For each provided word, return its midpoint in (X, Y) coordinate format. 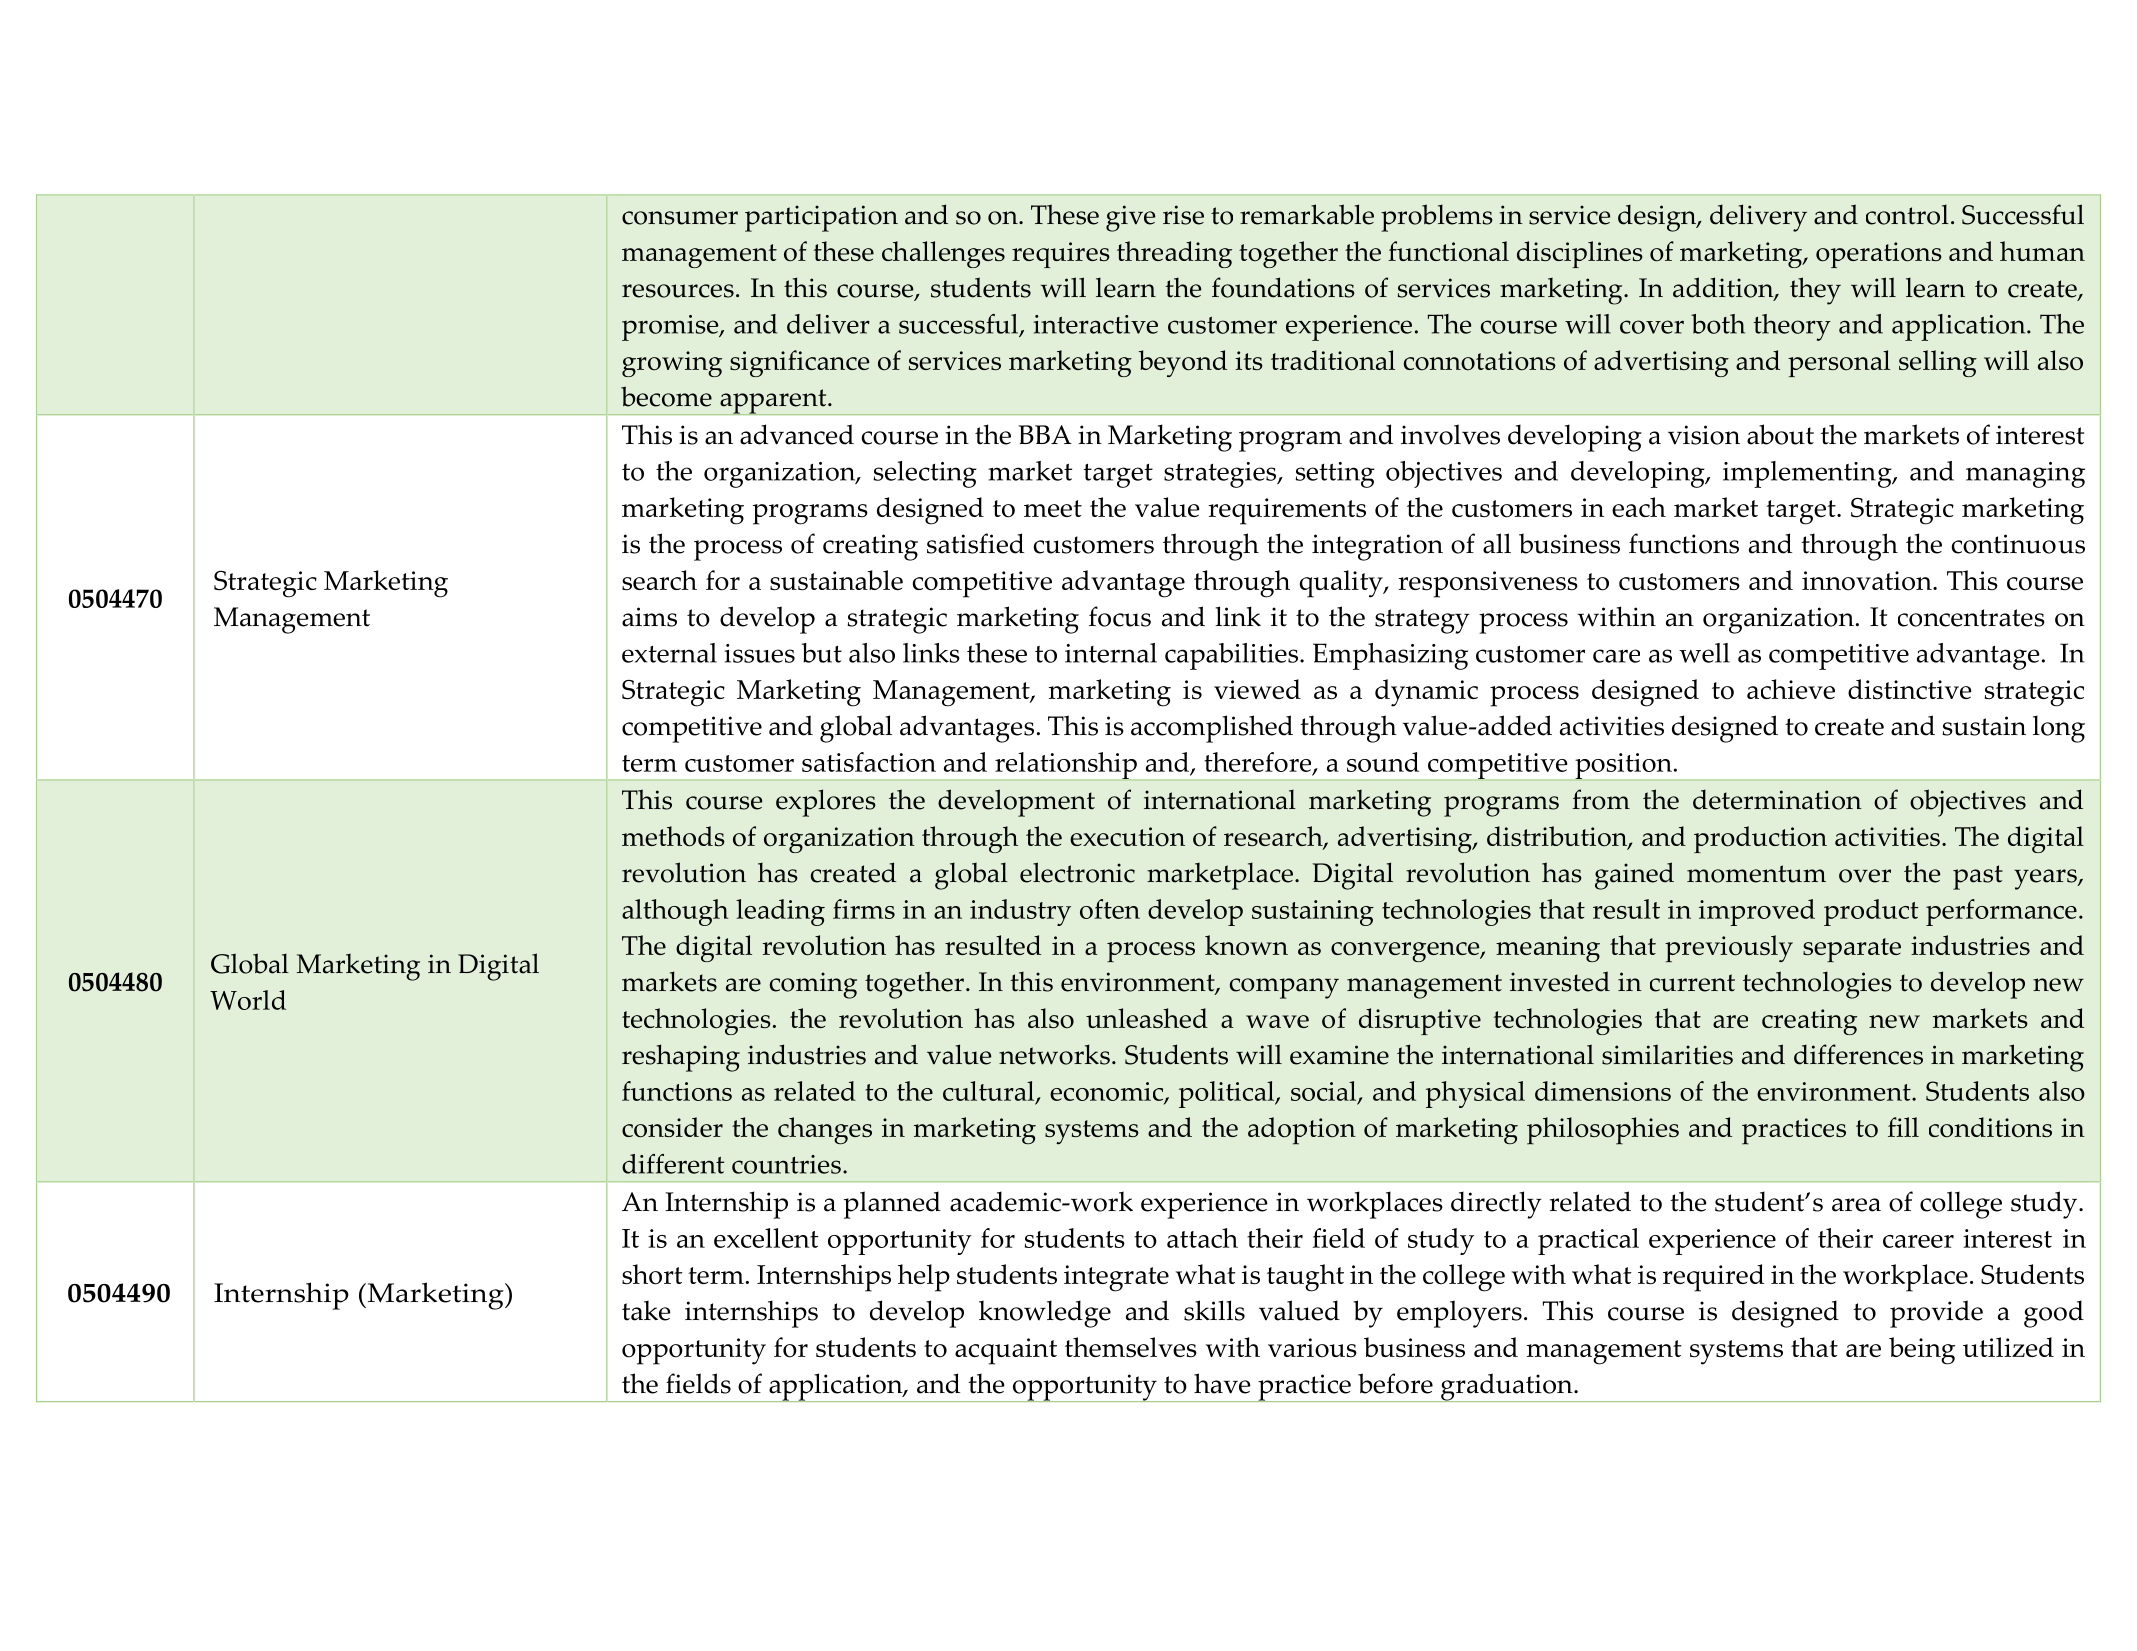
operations (1879, 255)
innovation (1868, 581)
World (248, 1000)
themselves (1131, 1347)
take (646, 1310)
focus (1120, 616)
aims (649, 617)
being (1922, 1351)
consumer (680, 218)
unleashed (1147, 1018)
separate (1852, 950)
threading (1174, 254)
